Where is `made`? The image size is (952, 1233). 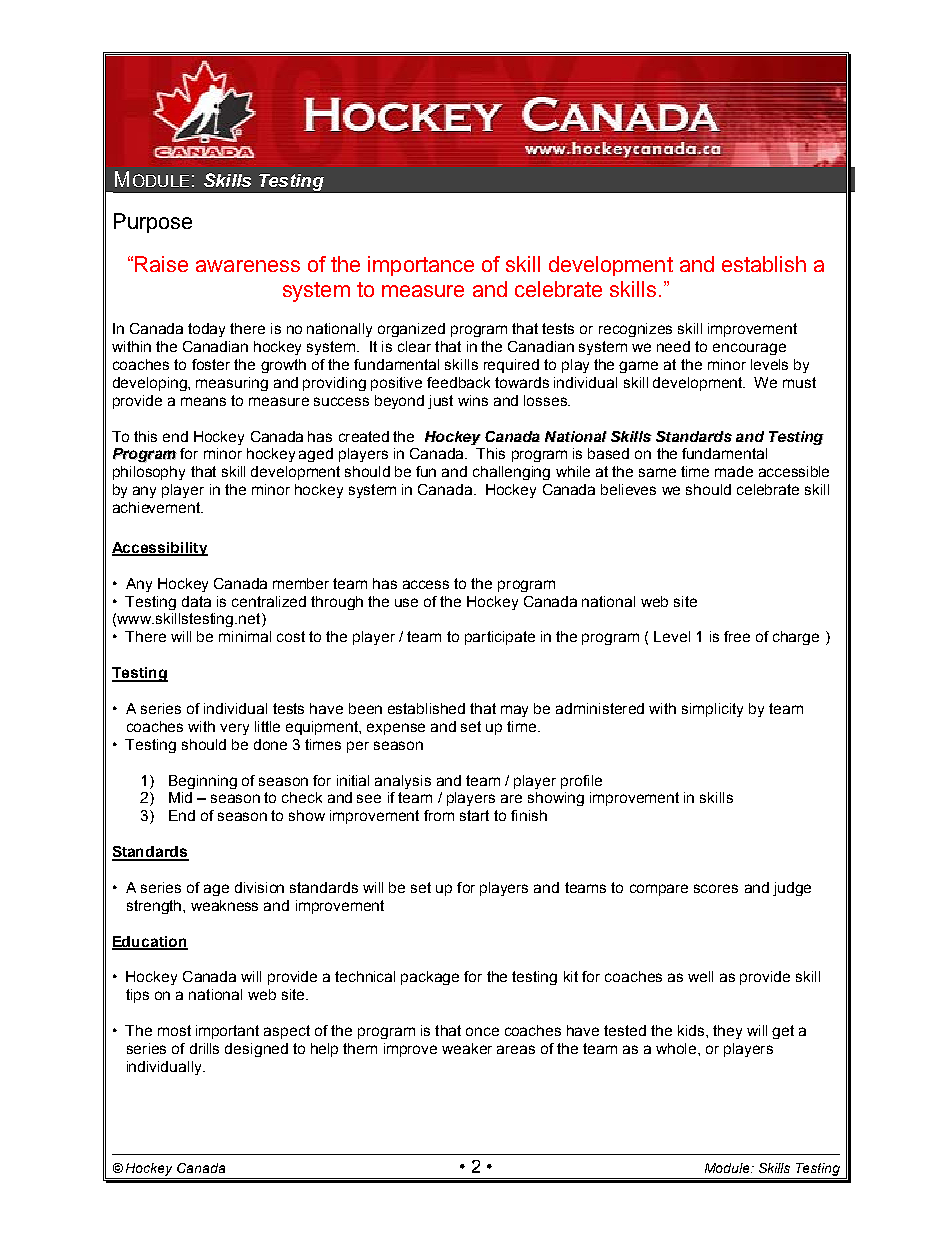 made is located at coordinates (734, 471).
